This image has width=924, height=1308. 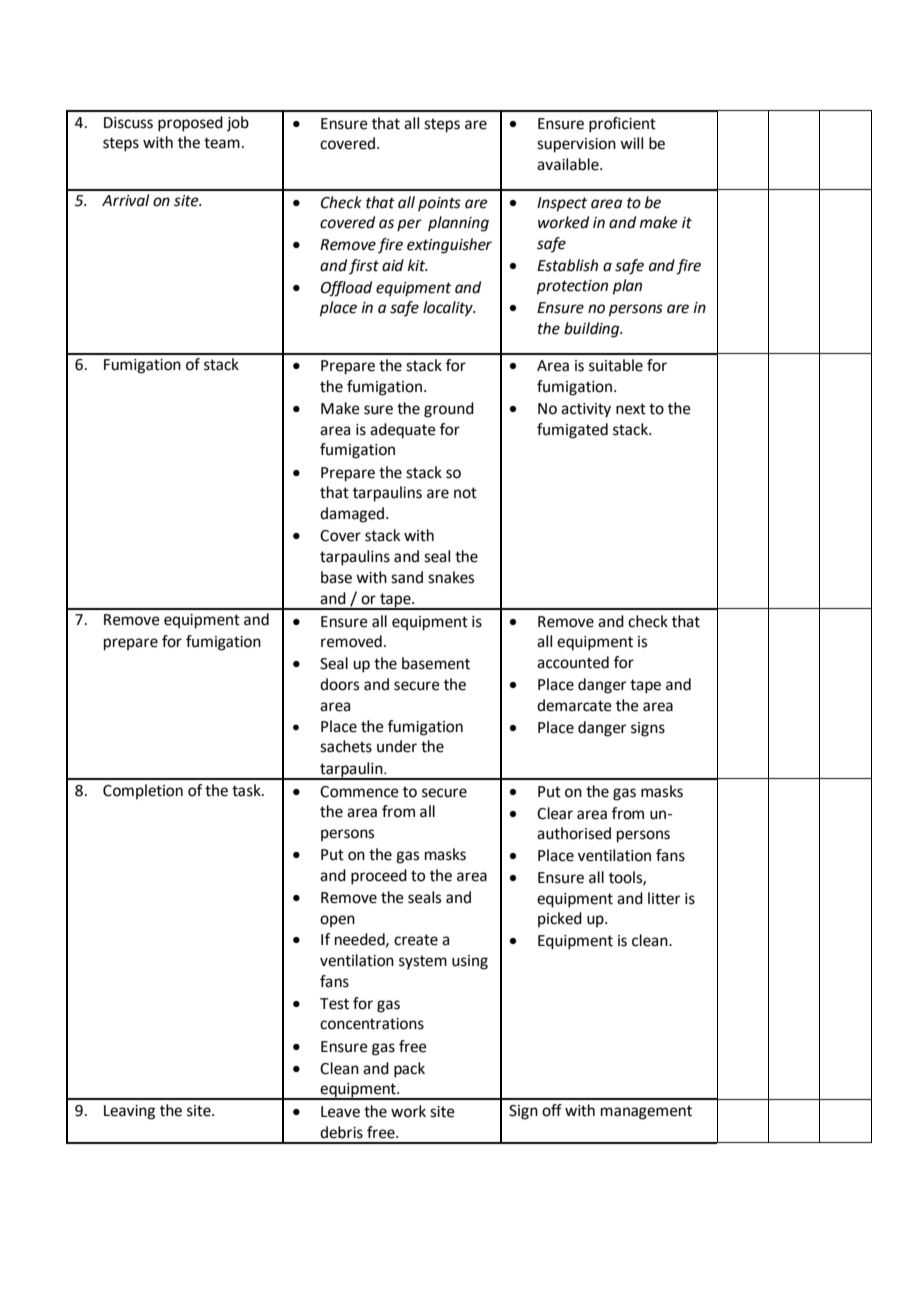 I want to click on pack, so click(x=409, y=1070).
